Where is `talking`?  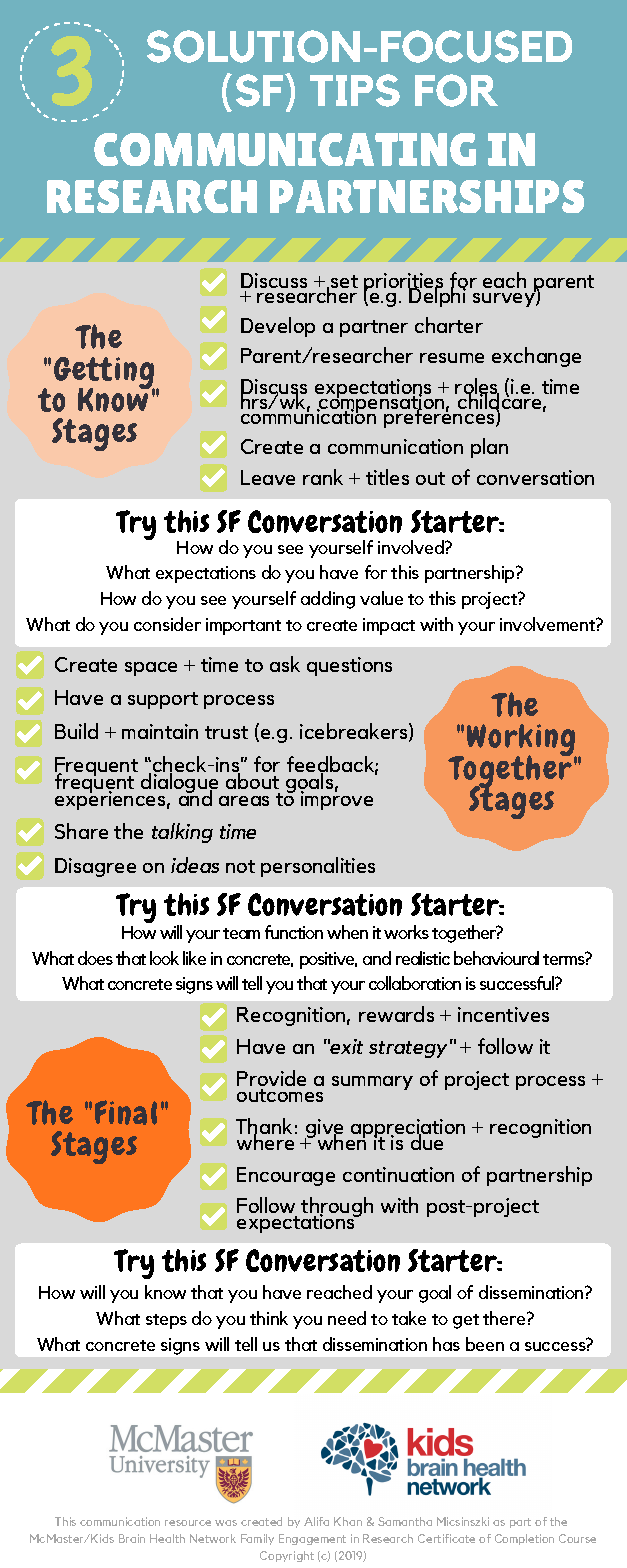
talking is located at coordinates (182, 833).
